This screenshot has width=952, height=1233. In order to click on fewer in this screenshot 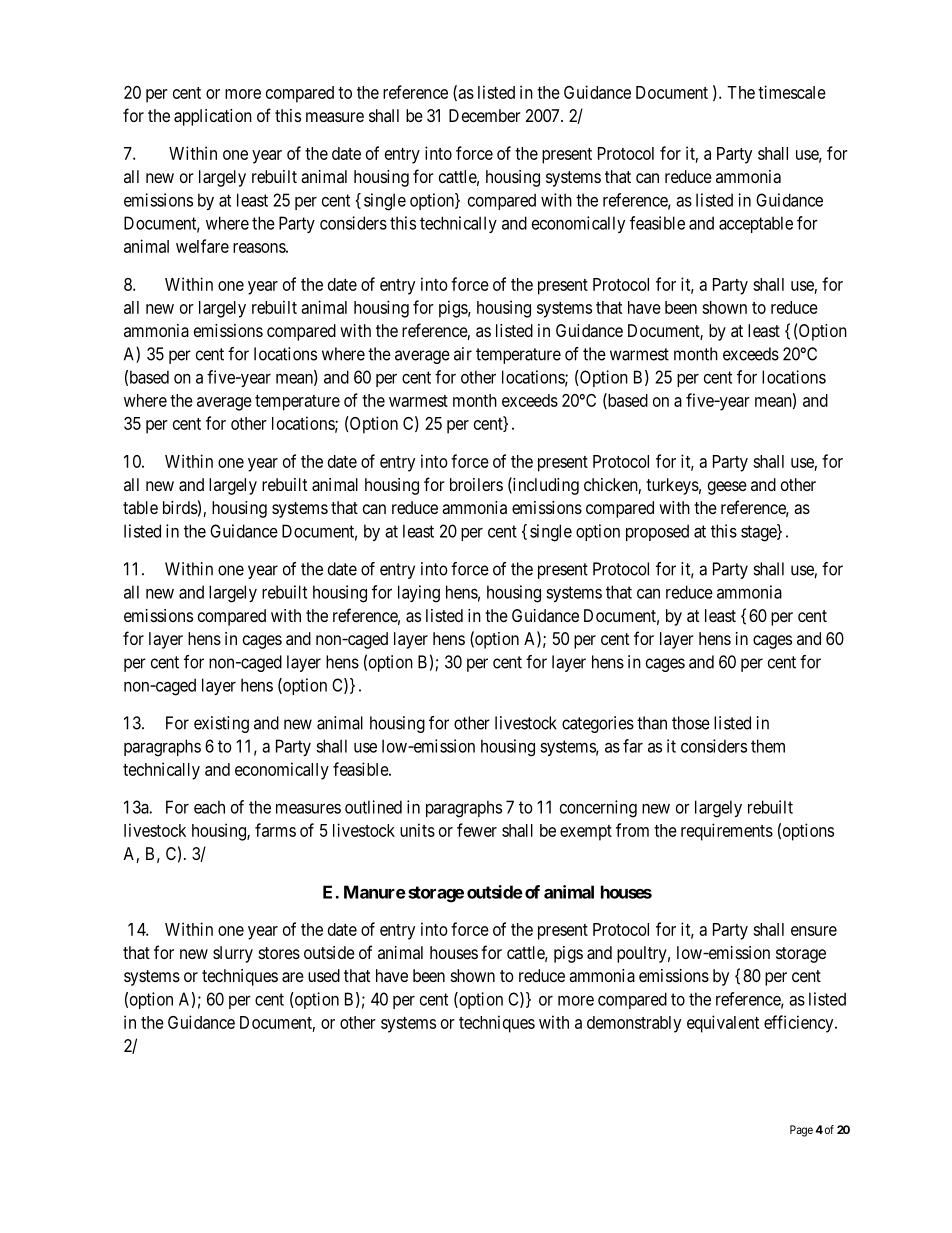, I will do `click(477, 830)`.
